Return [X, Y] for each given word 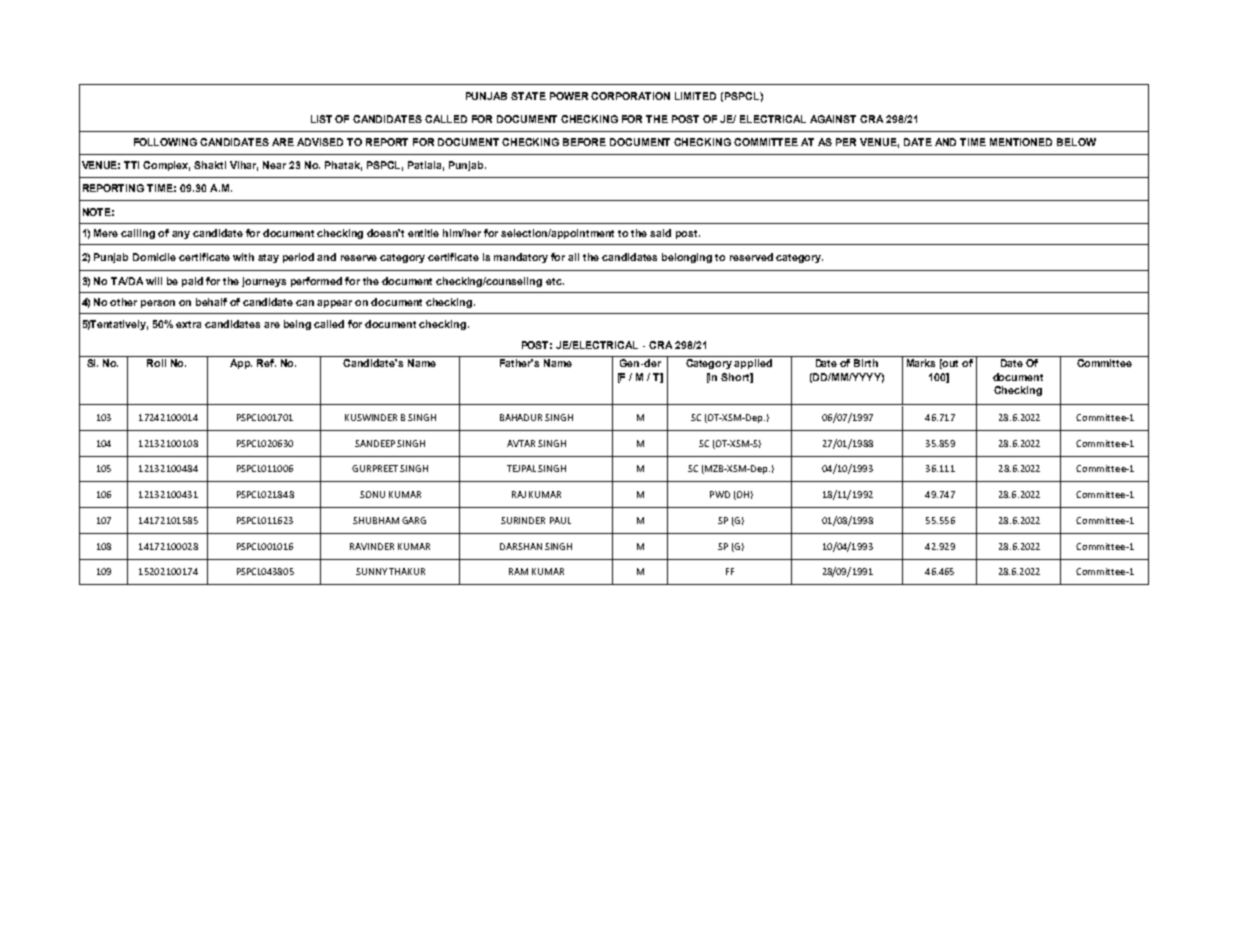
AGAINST [833, 119]
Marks [921, 363]
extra [188, 324]
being [297, 325]
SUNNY [371, 571]
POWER [571, 96]
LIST [321, 119]
